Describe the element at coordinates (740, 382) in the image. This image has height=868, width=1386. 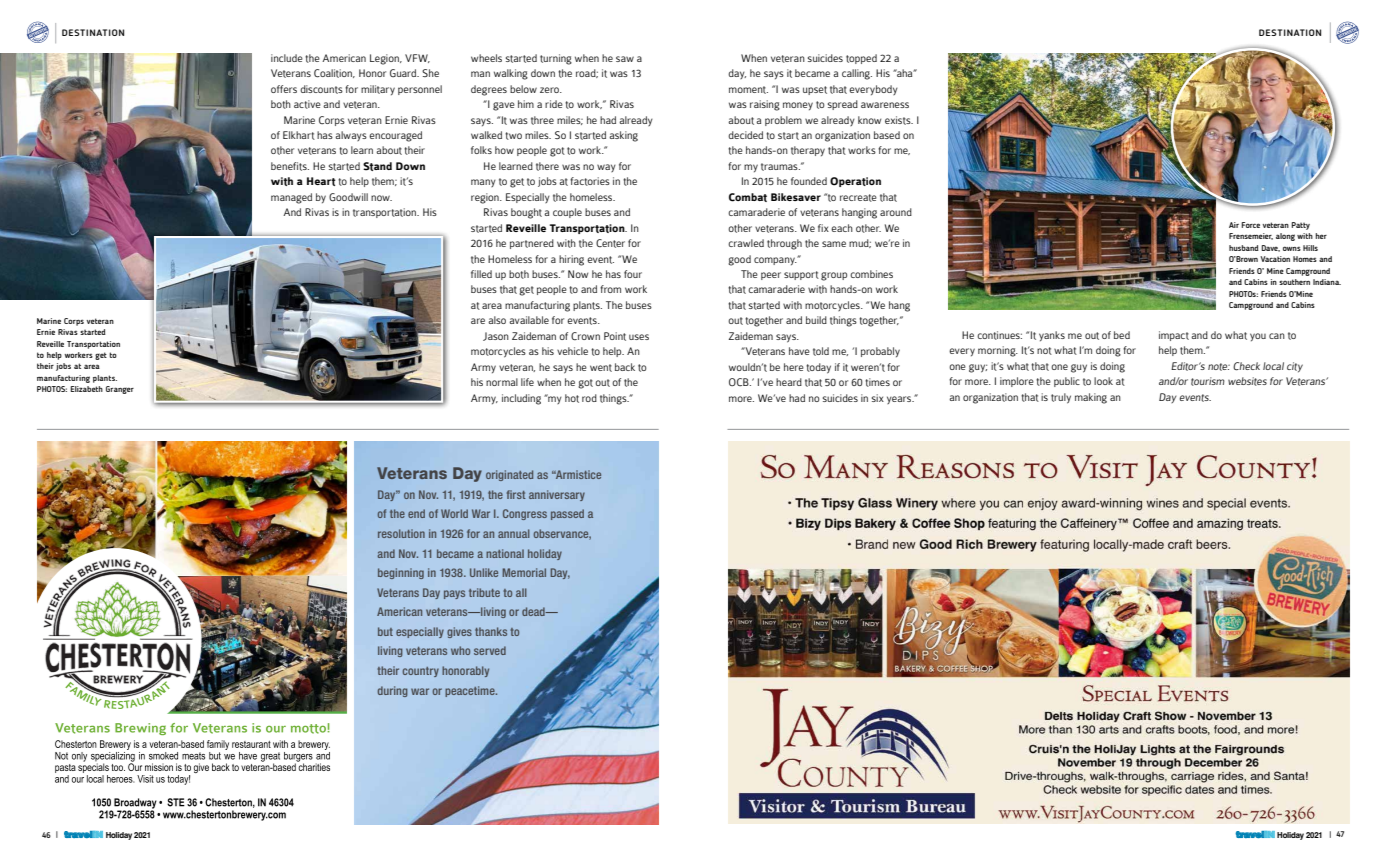
I see `OCB` at that location.
